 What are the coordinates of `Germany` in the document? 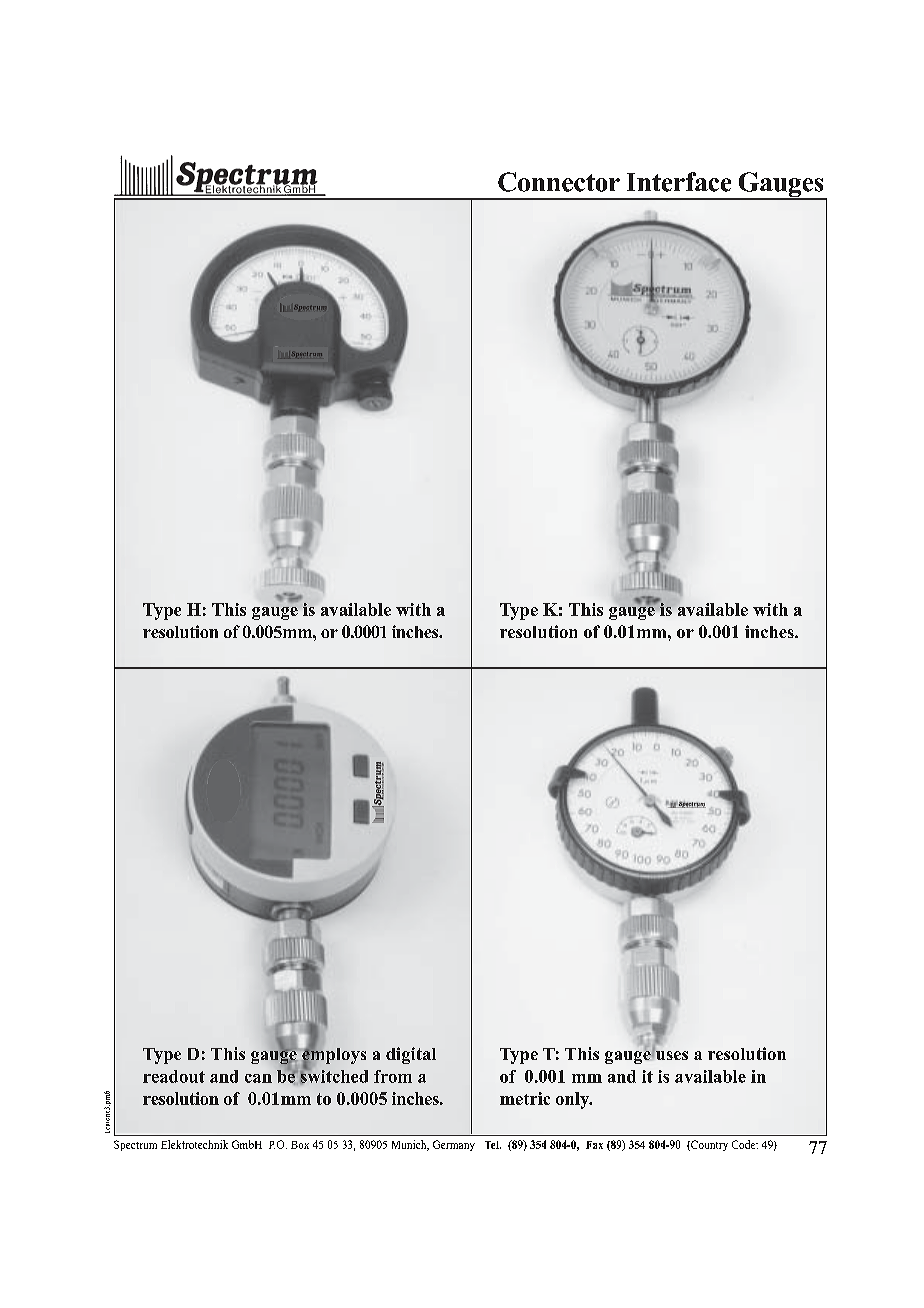 It's located at (454, 1145).
